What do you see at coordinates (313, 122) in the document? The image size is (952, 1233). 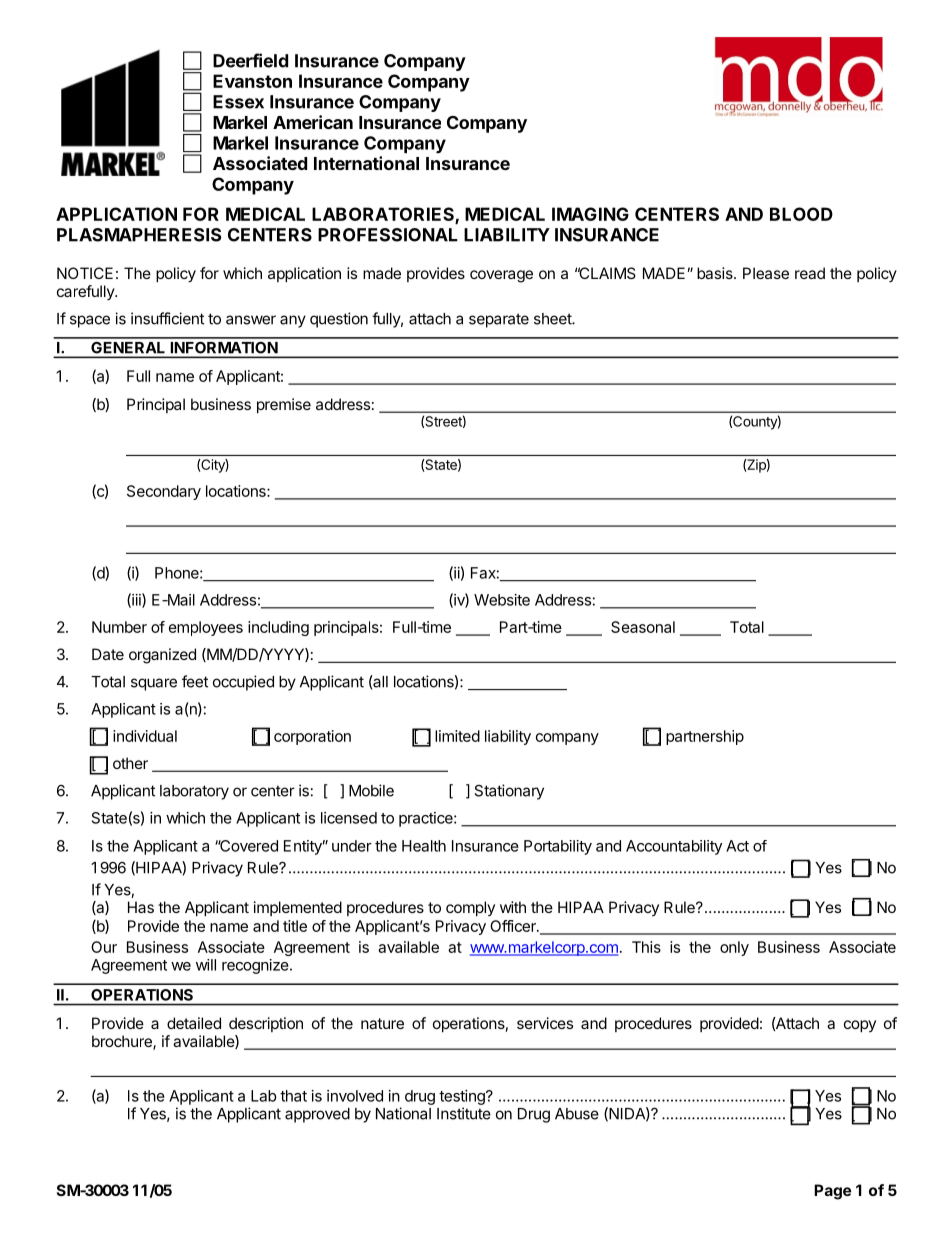 I see `American` at bounding box center [313, 122].
